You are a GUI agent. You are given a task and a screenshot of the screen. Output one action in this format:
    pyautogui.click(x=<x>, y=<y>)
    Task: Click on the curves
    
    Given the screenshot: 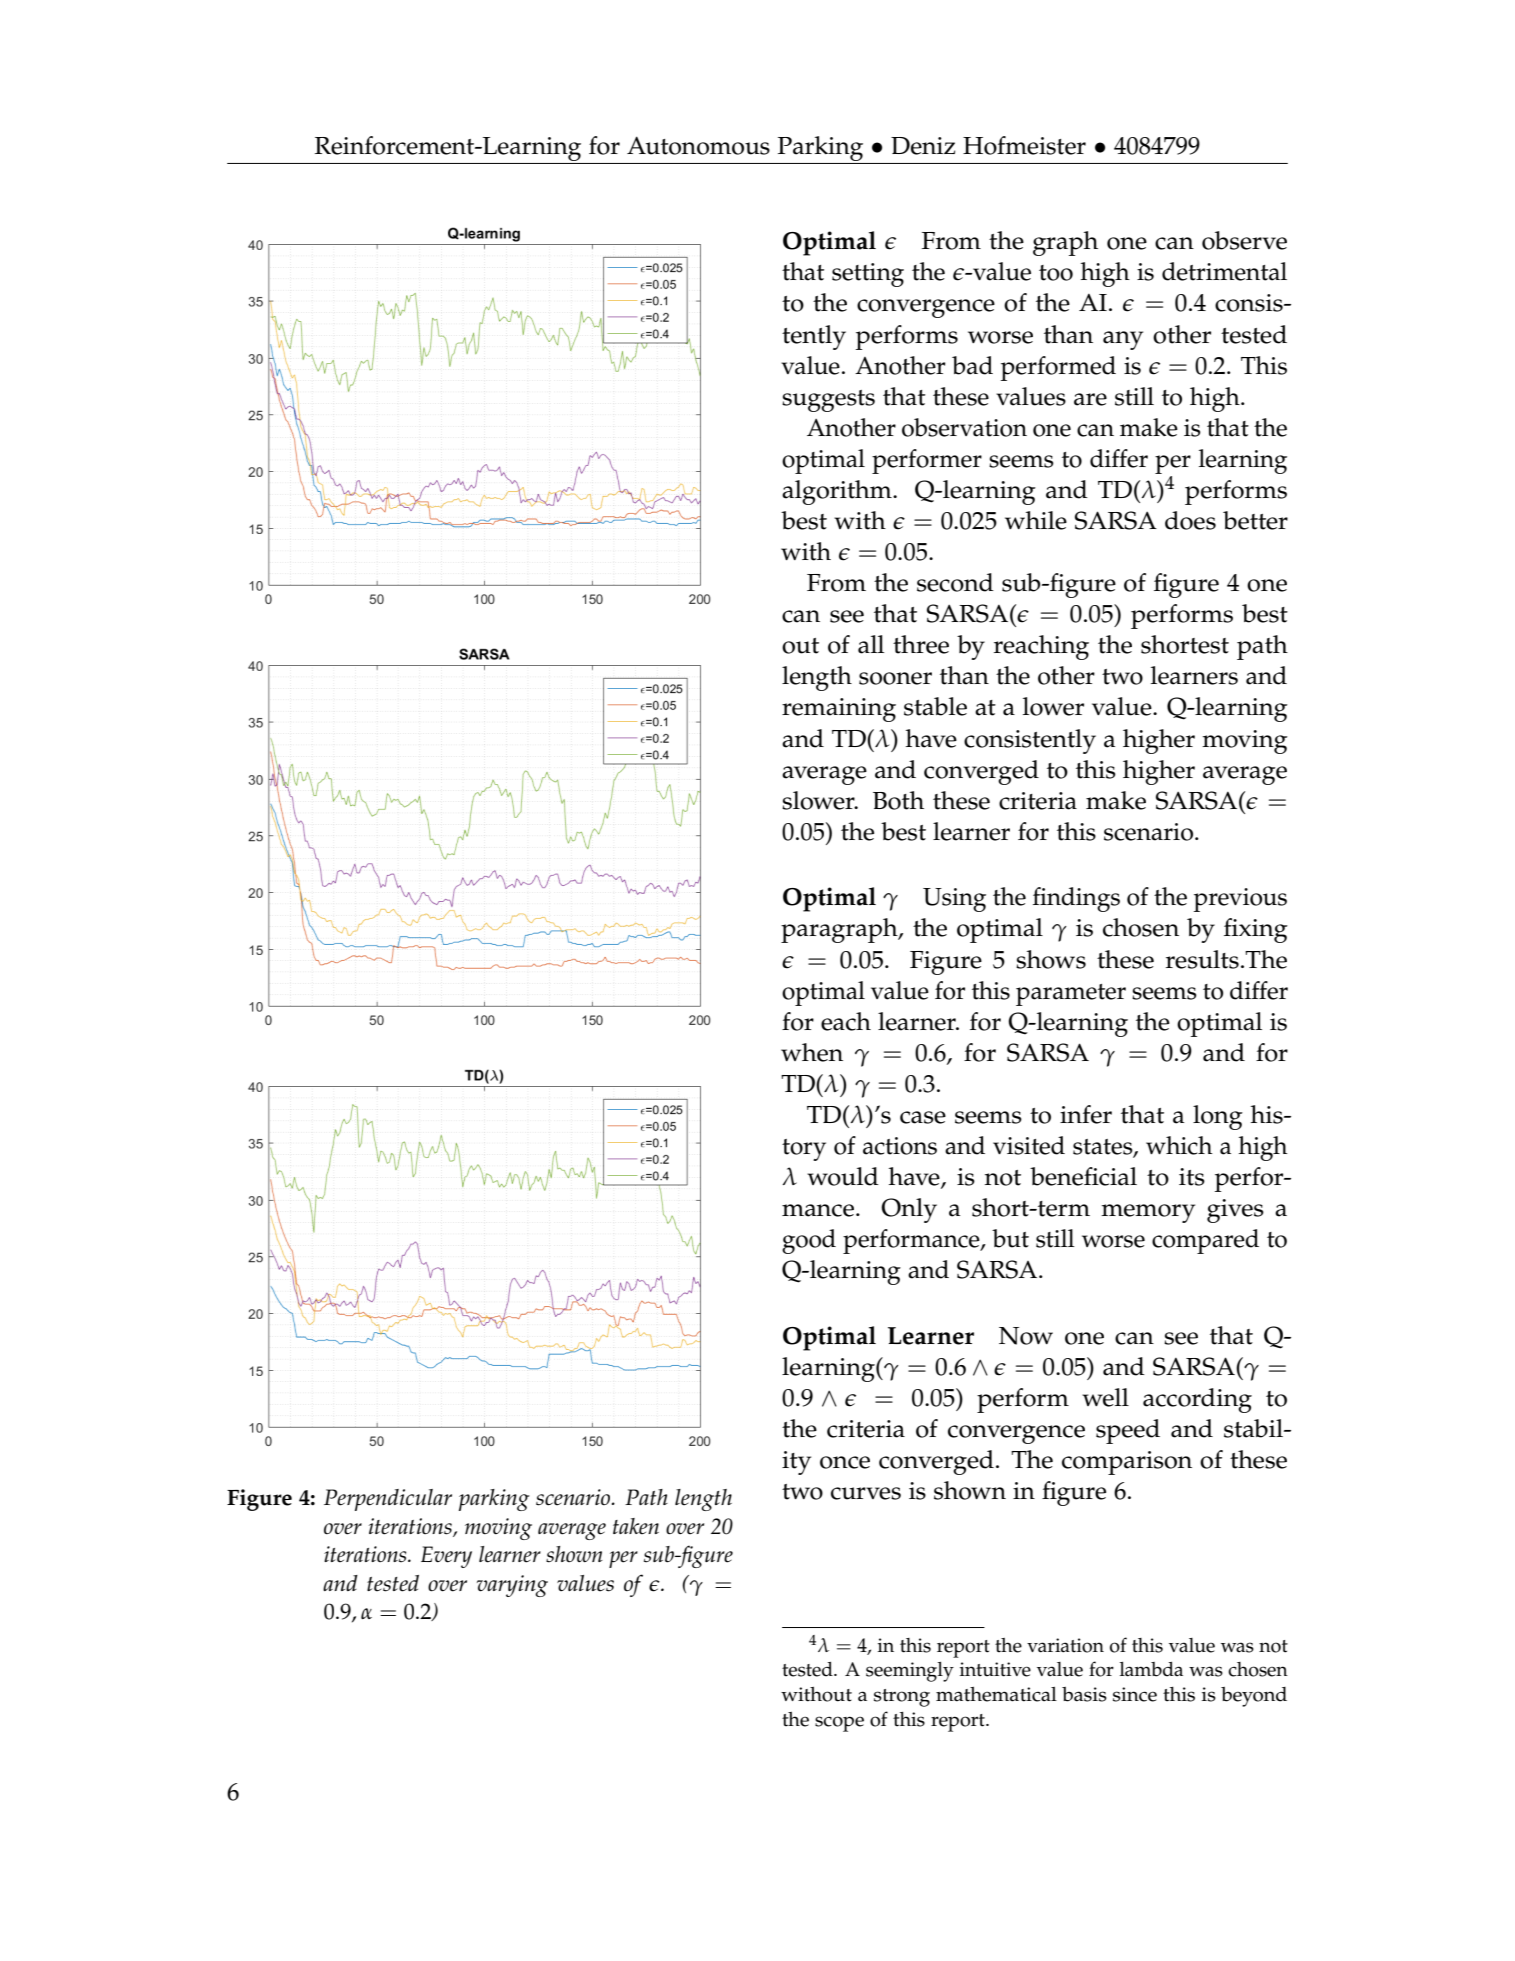 What is the action you would take?
    pyautogui.click(x=866, y=1493)
